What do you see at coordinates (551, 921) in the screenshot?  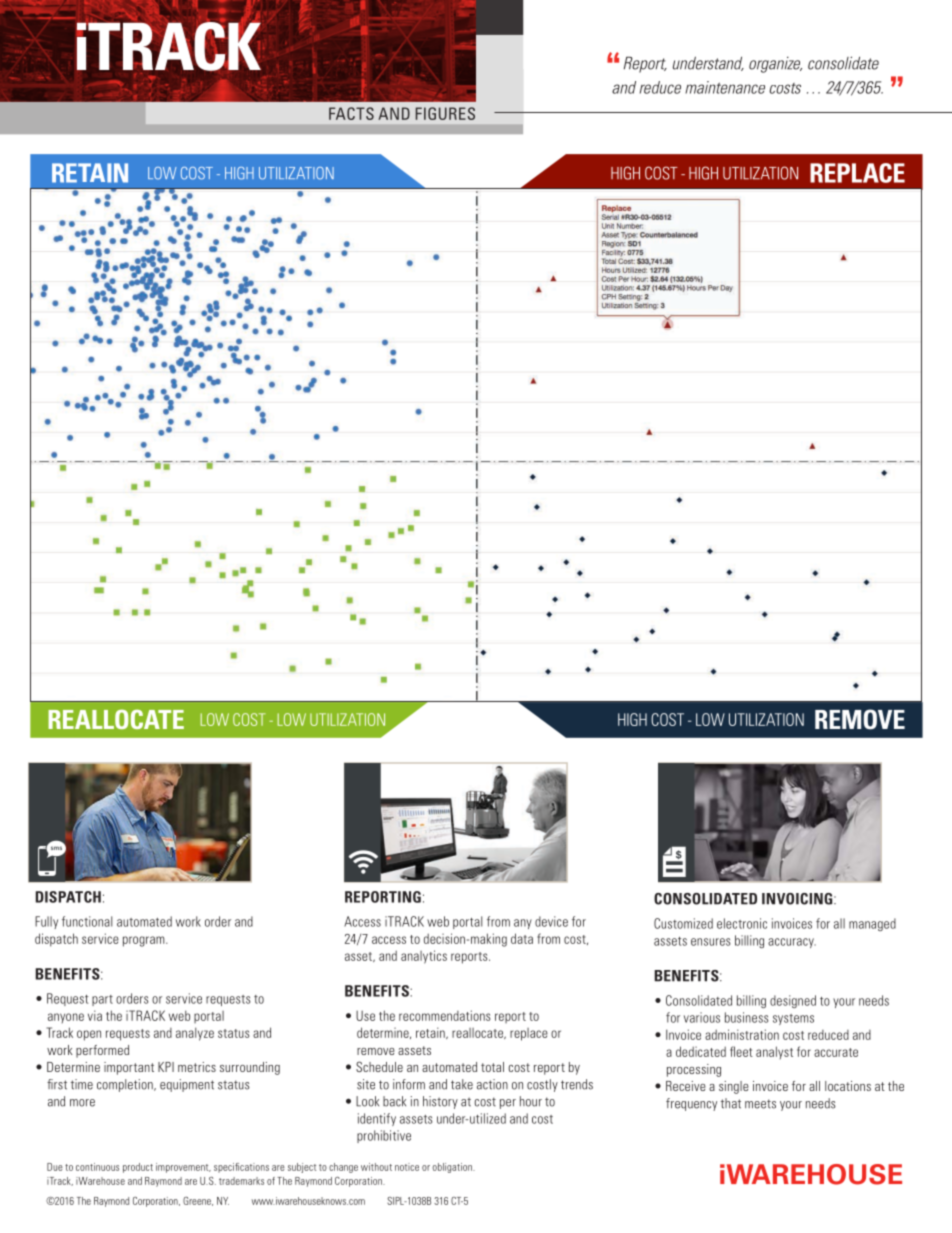 I see `device` at bounding box center [551, 921].
